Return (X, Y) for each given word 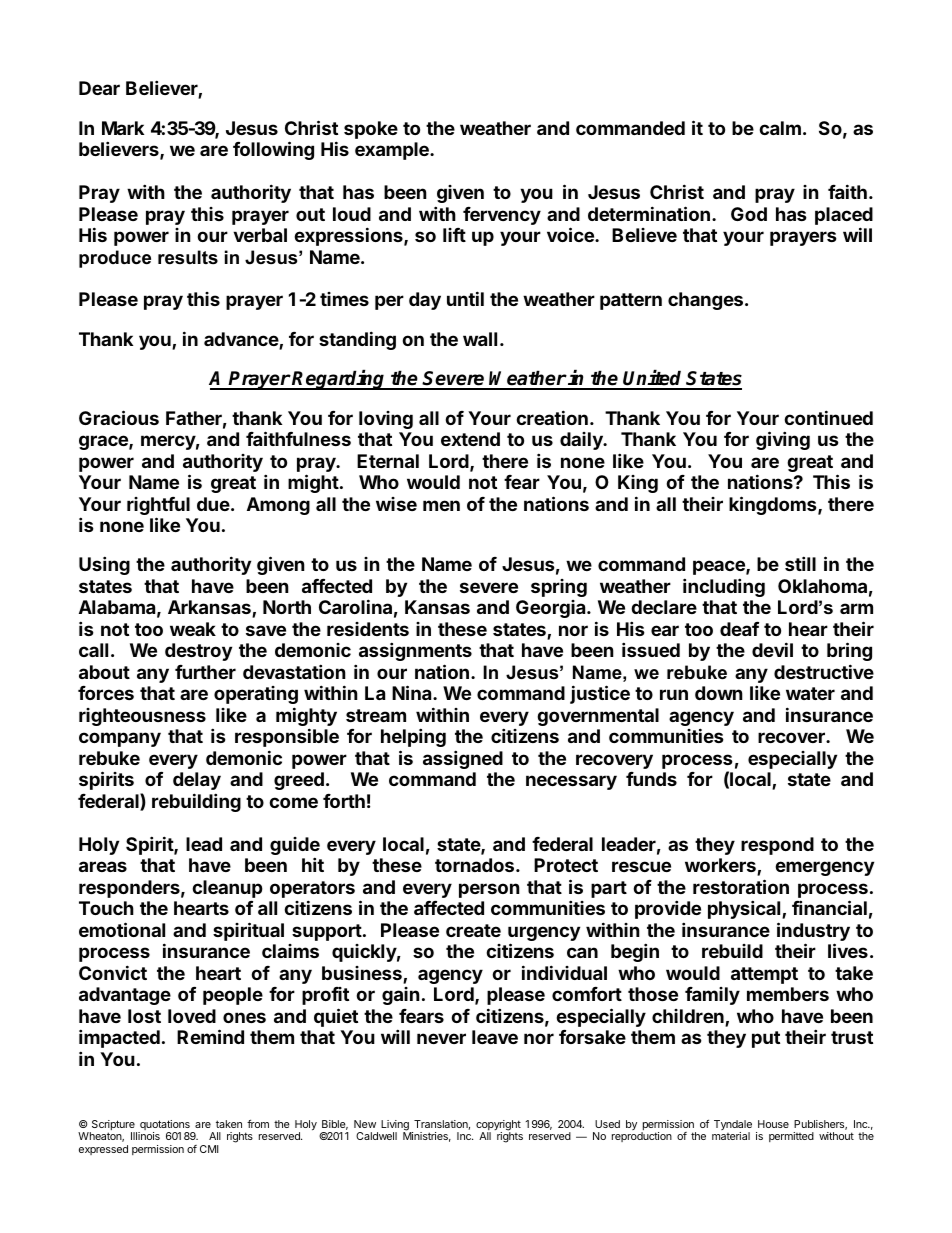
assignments (415, 651)
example (393, 151)
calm (780, 128)
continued (828, 417)
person (489, 890)
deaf (739, 629)
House (773, 1124)
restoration (741, 886)
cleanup (227, 889)
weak (193, 629)
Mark (123, 128)
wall (480, 339)
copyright (498, 1126)
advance (242, 340)
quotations (165, 1126)
